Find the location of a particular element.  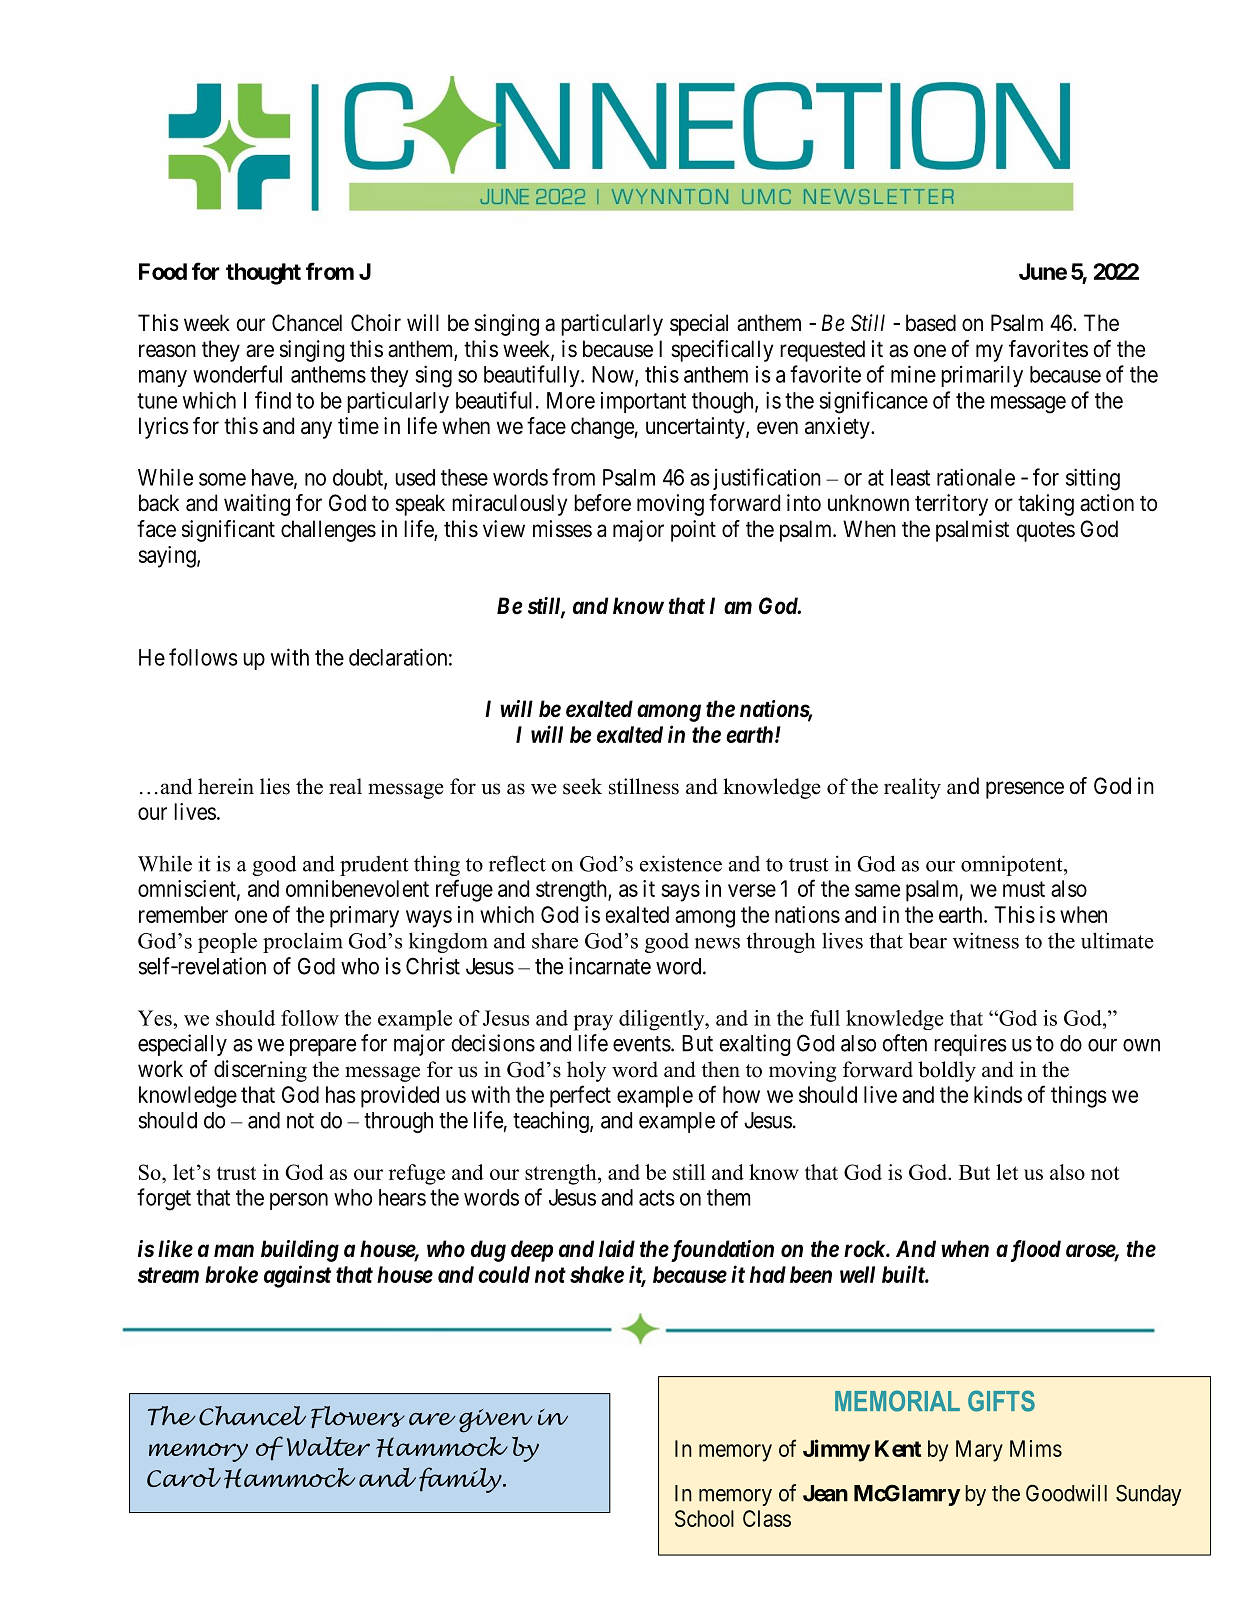

presence is located at coordinates (1025, 790).
